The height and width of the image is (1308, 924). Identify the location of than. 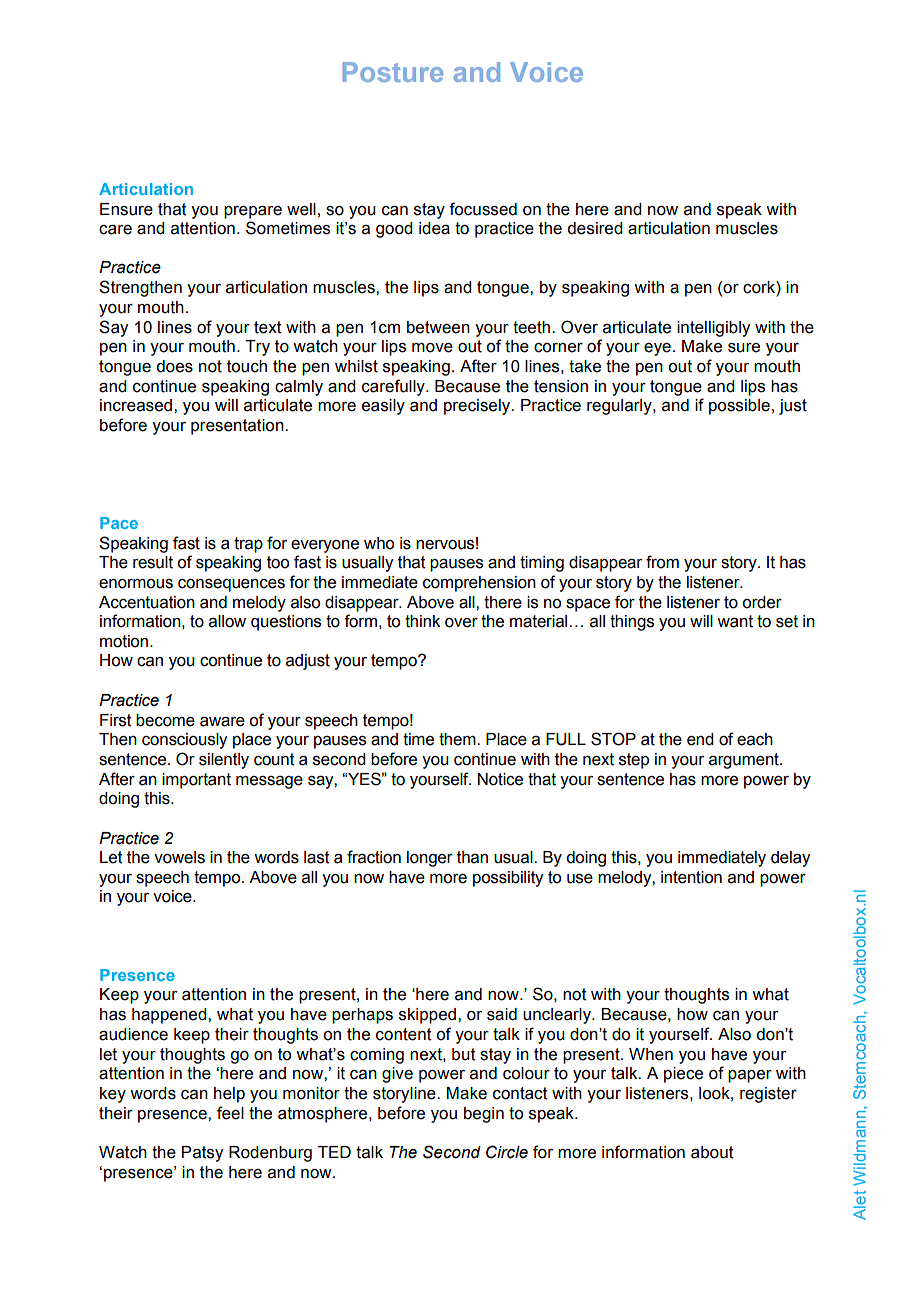
(472, 857).
